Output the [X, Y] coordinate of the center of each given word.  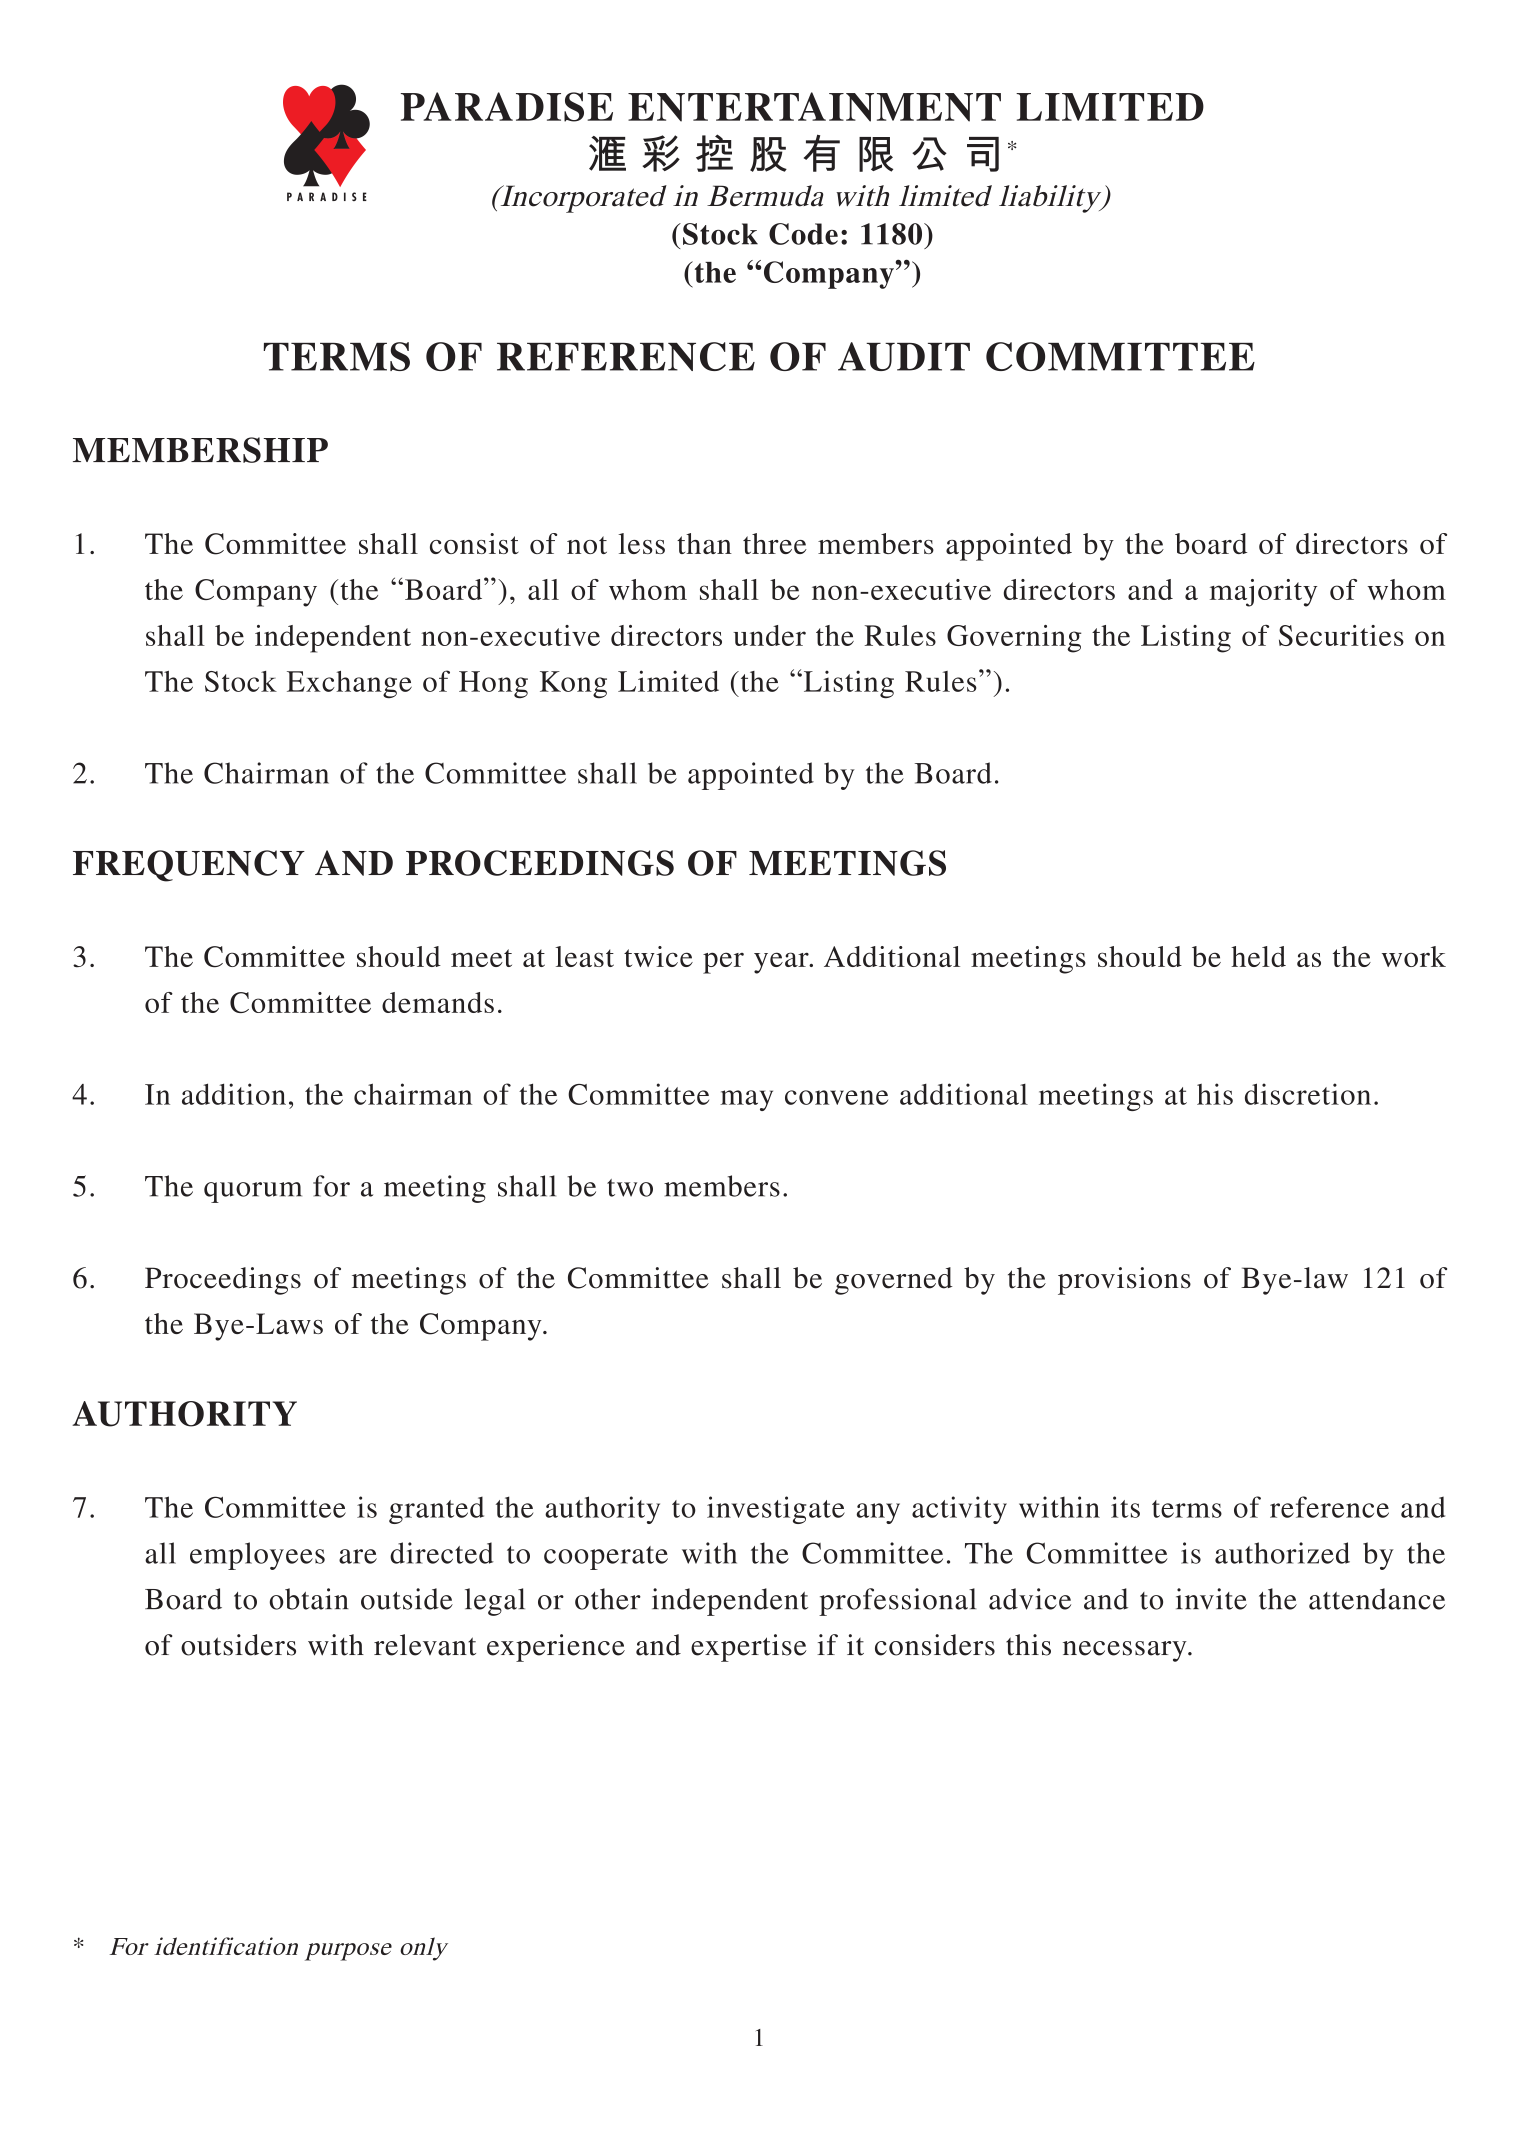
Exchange [349, 684]
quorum [253, 1192]
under [769, 635]
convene [836, 1097]
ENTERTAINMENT [814, 107]
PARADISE [507, 107]
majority [1263, 593]
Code [803, 234]
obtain [309, 1599]
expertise [749, 1648]
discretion [1308, 1094]
